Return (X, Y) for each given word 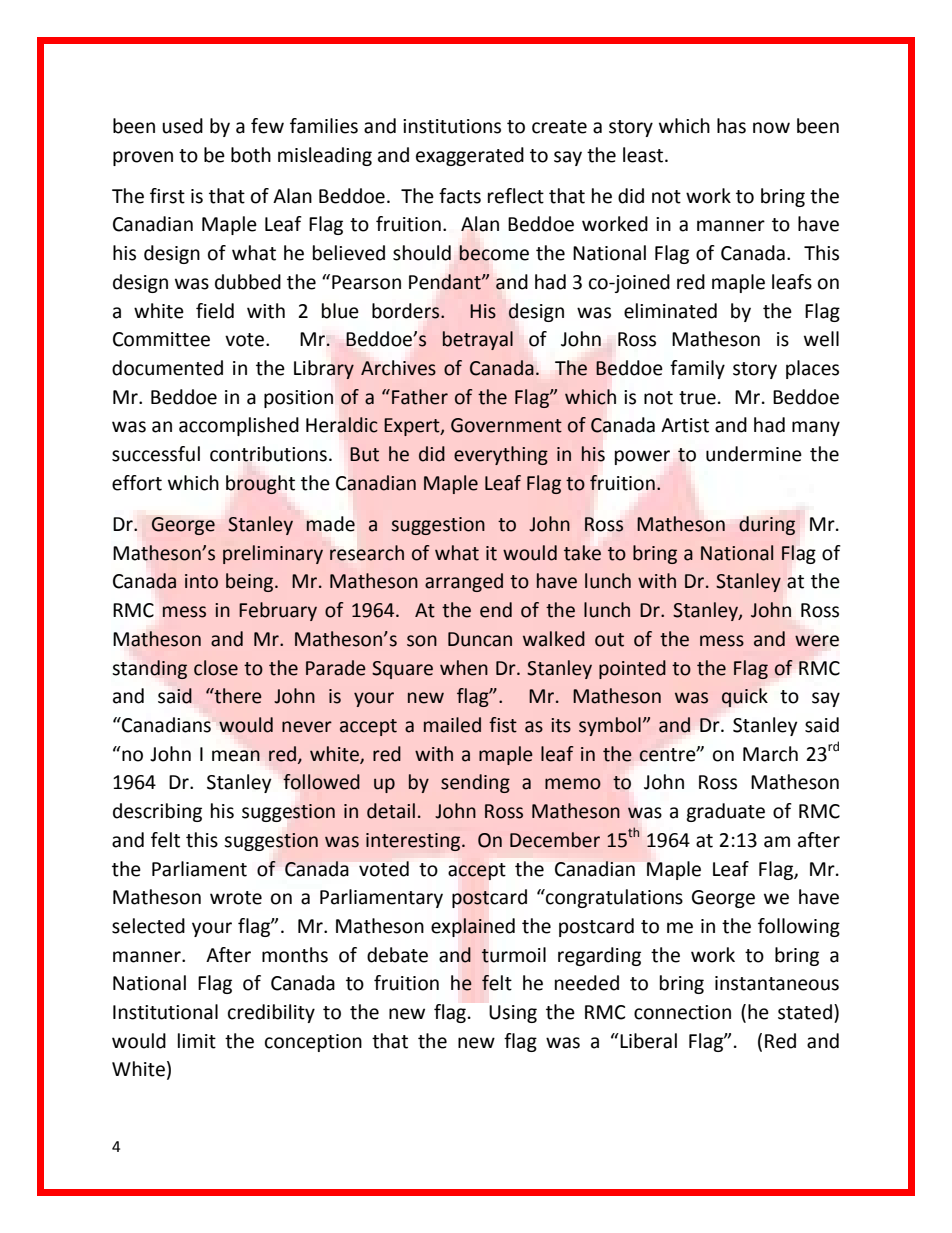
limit (197, 1041)
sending (475, 783)
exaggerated (470, 156)
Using (513, 1014)
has (731, 126)
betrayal (478, 340)
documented (167, 368)
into (201, 581)
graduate (725, 812)
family (697, 369)
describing (157, 812)
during (767, 525)
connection (682, 1012)
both (251, 155)
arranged (464, 582)
